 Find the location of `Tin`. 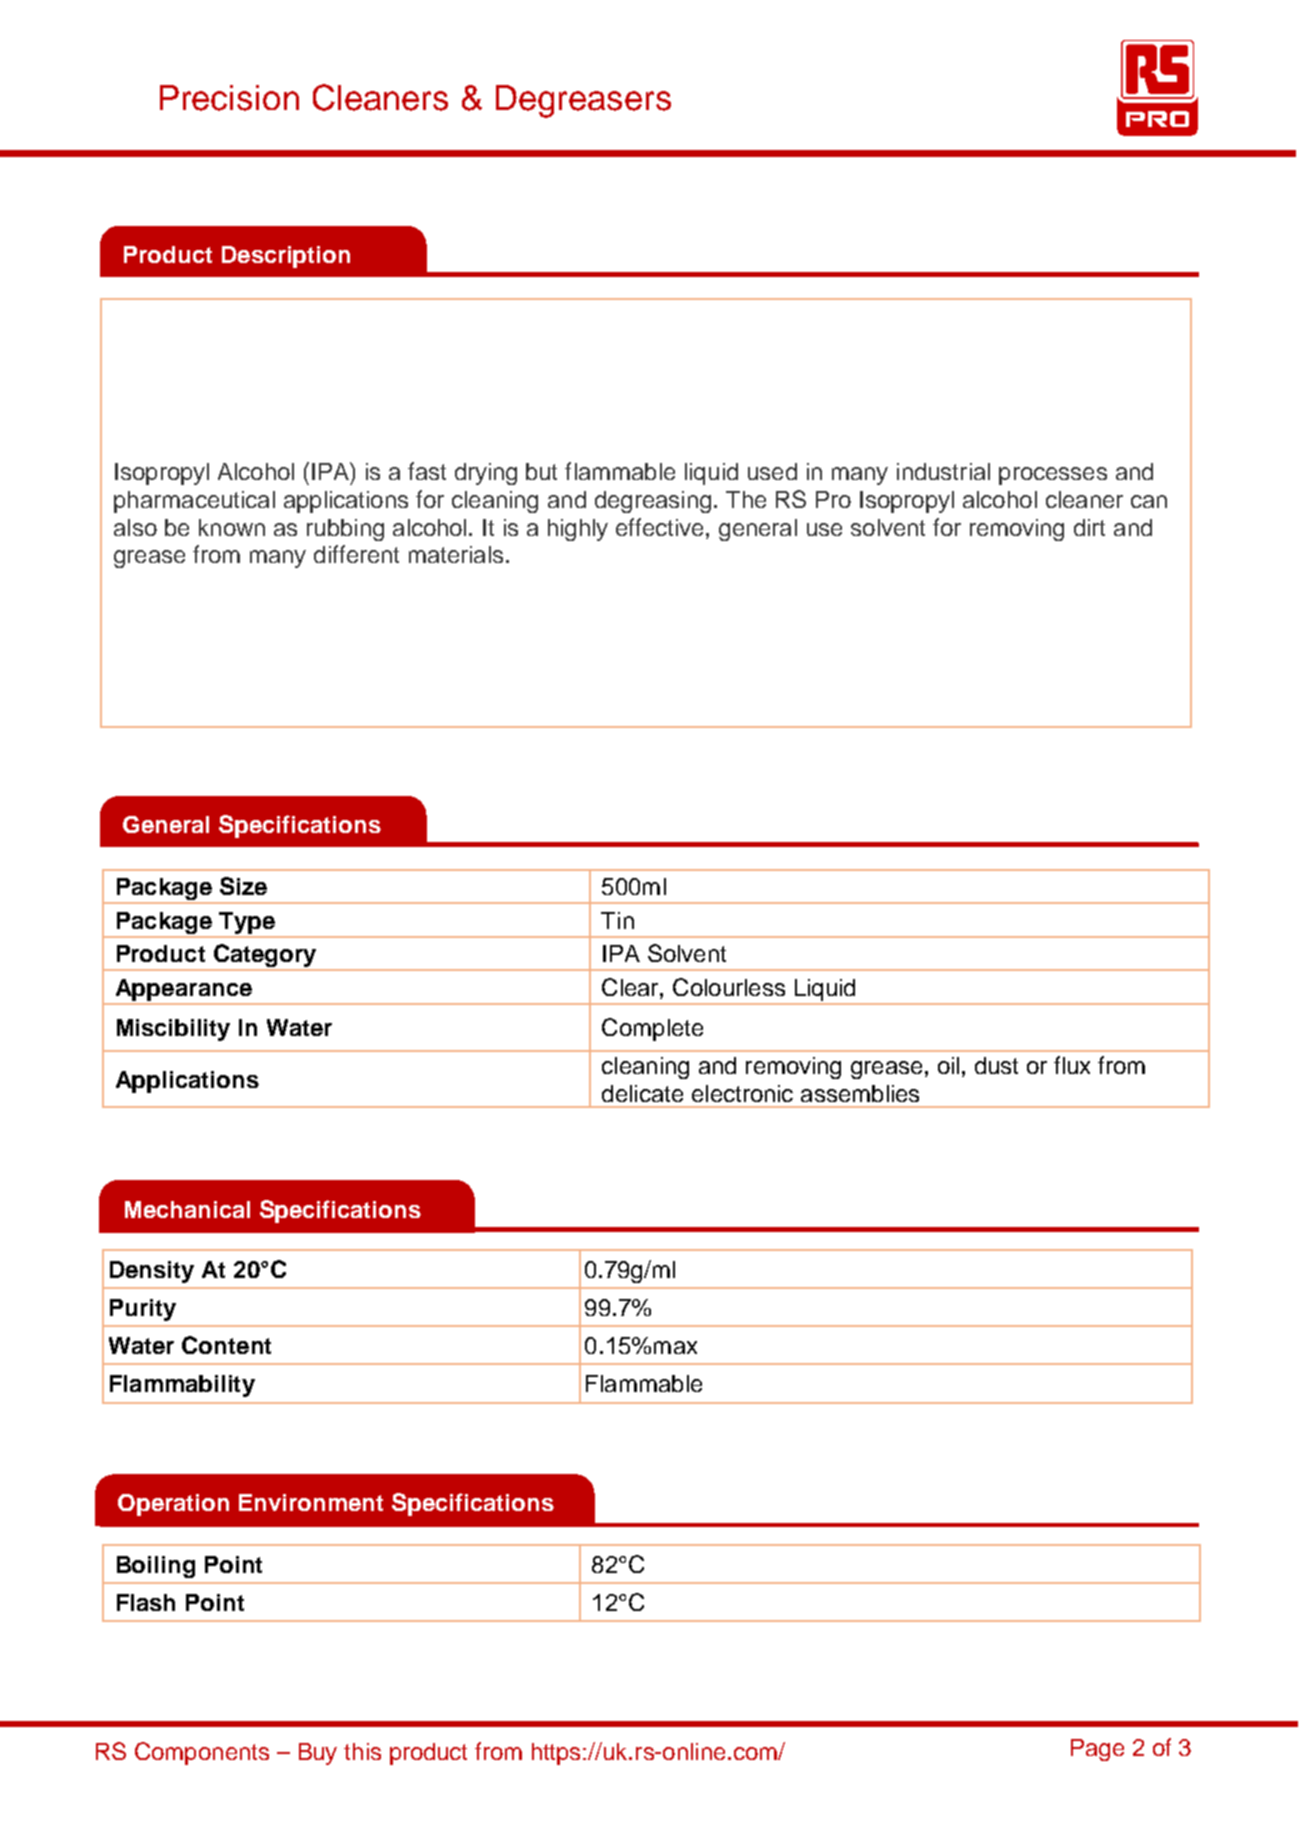

Tin is located at coordinates (617, 920).
